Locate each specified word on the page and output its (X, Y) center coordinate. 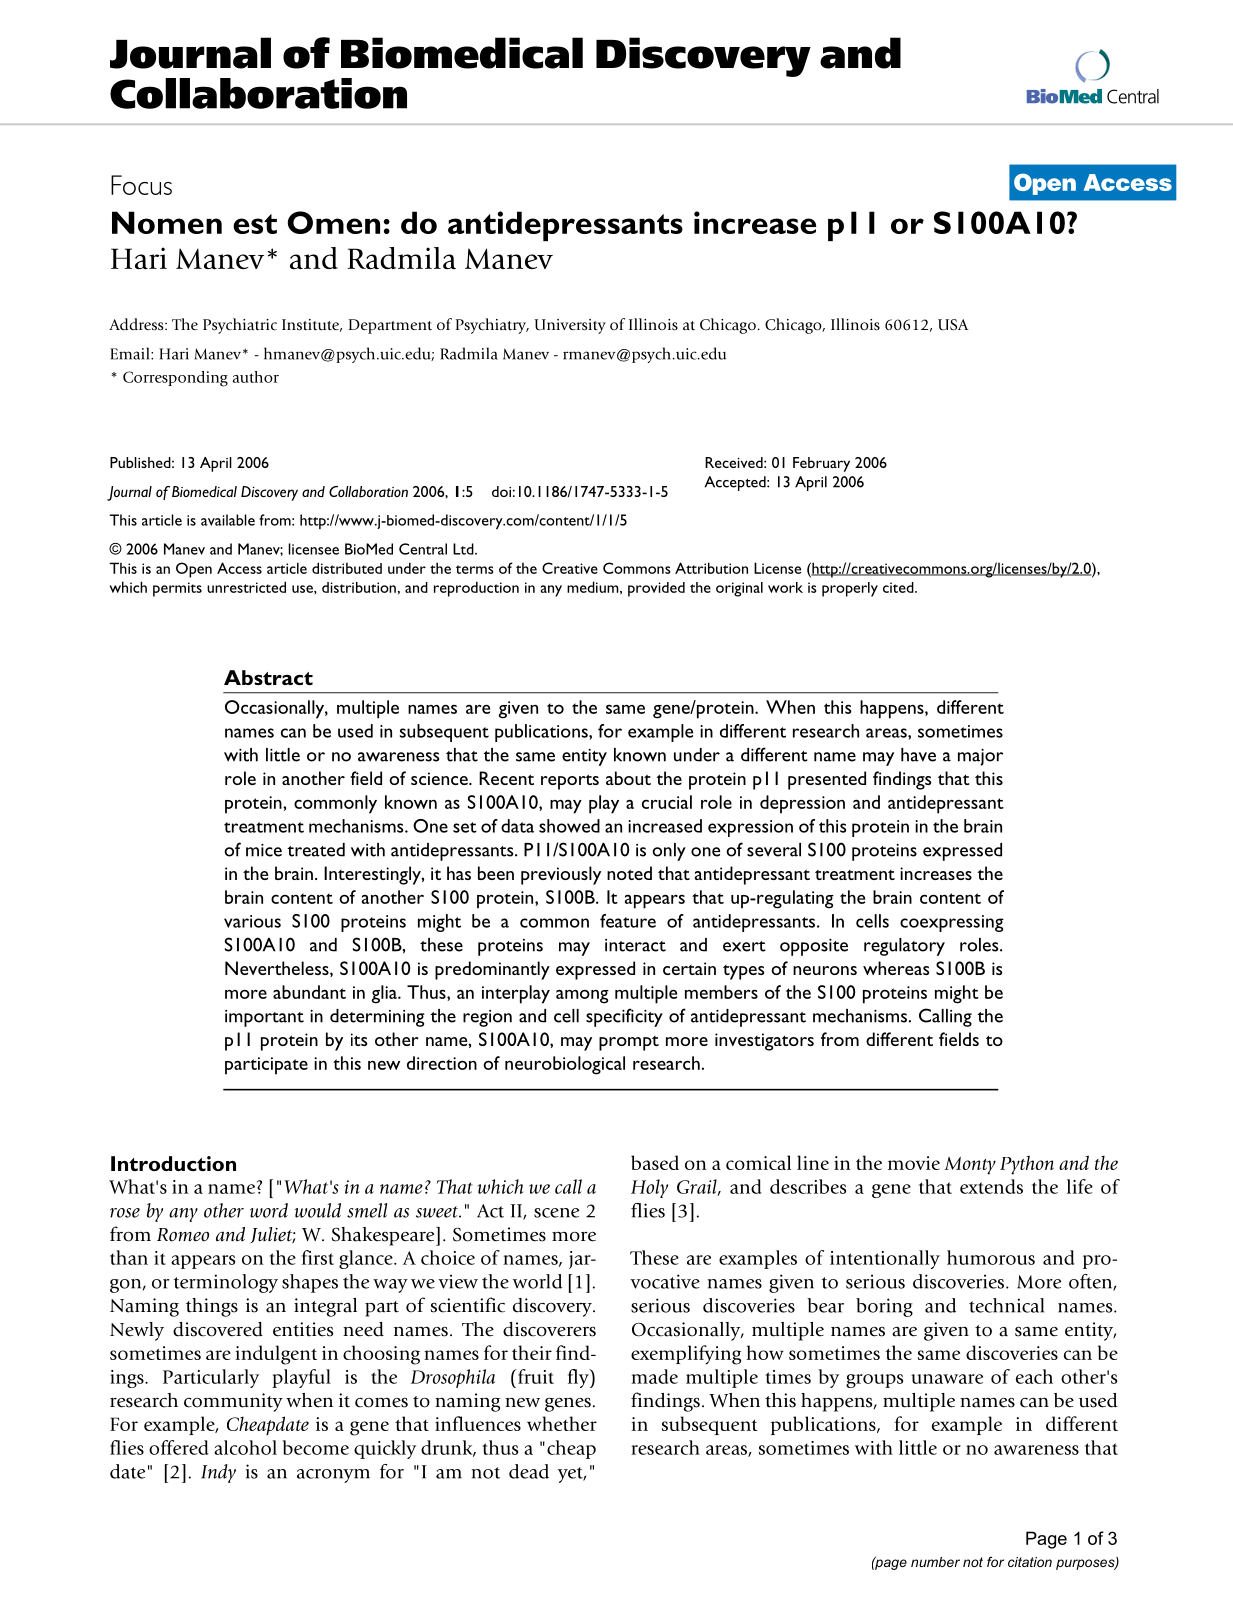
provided (656, 589)
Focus (141, 185)
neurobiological (565, 1065)
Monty (970, 1166)
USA (953, 325)
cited (899, 587)
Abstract (268, 677)
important (264, 1018)
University (570, 326)
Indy (218, 1473)
